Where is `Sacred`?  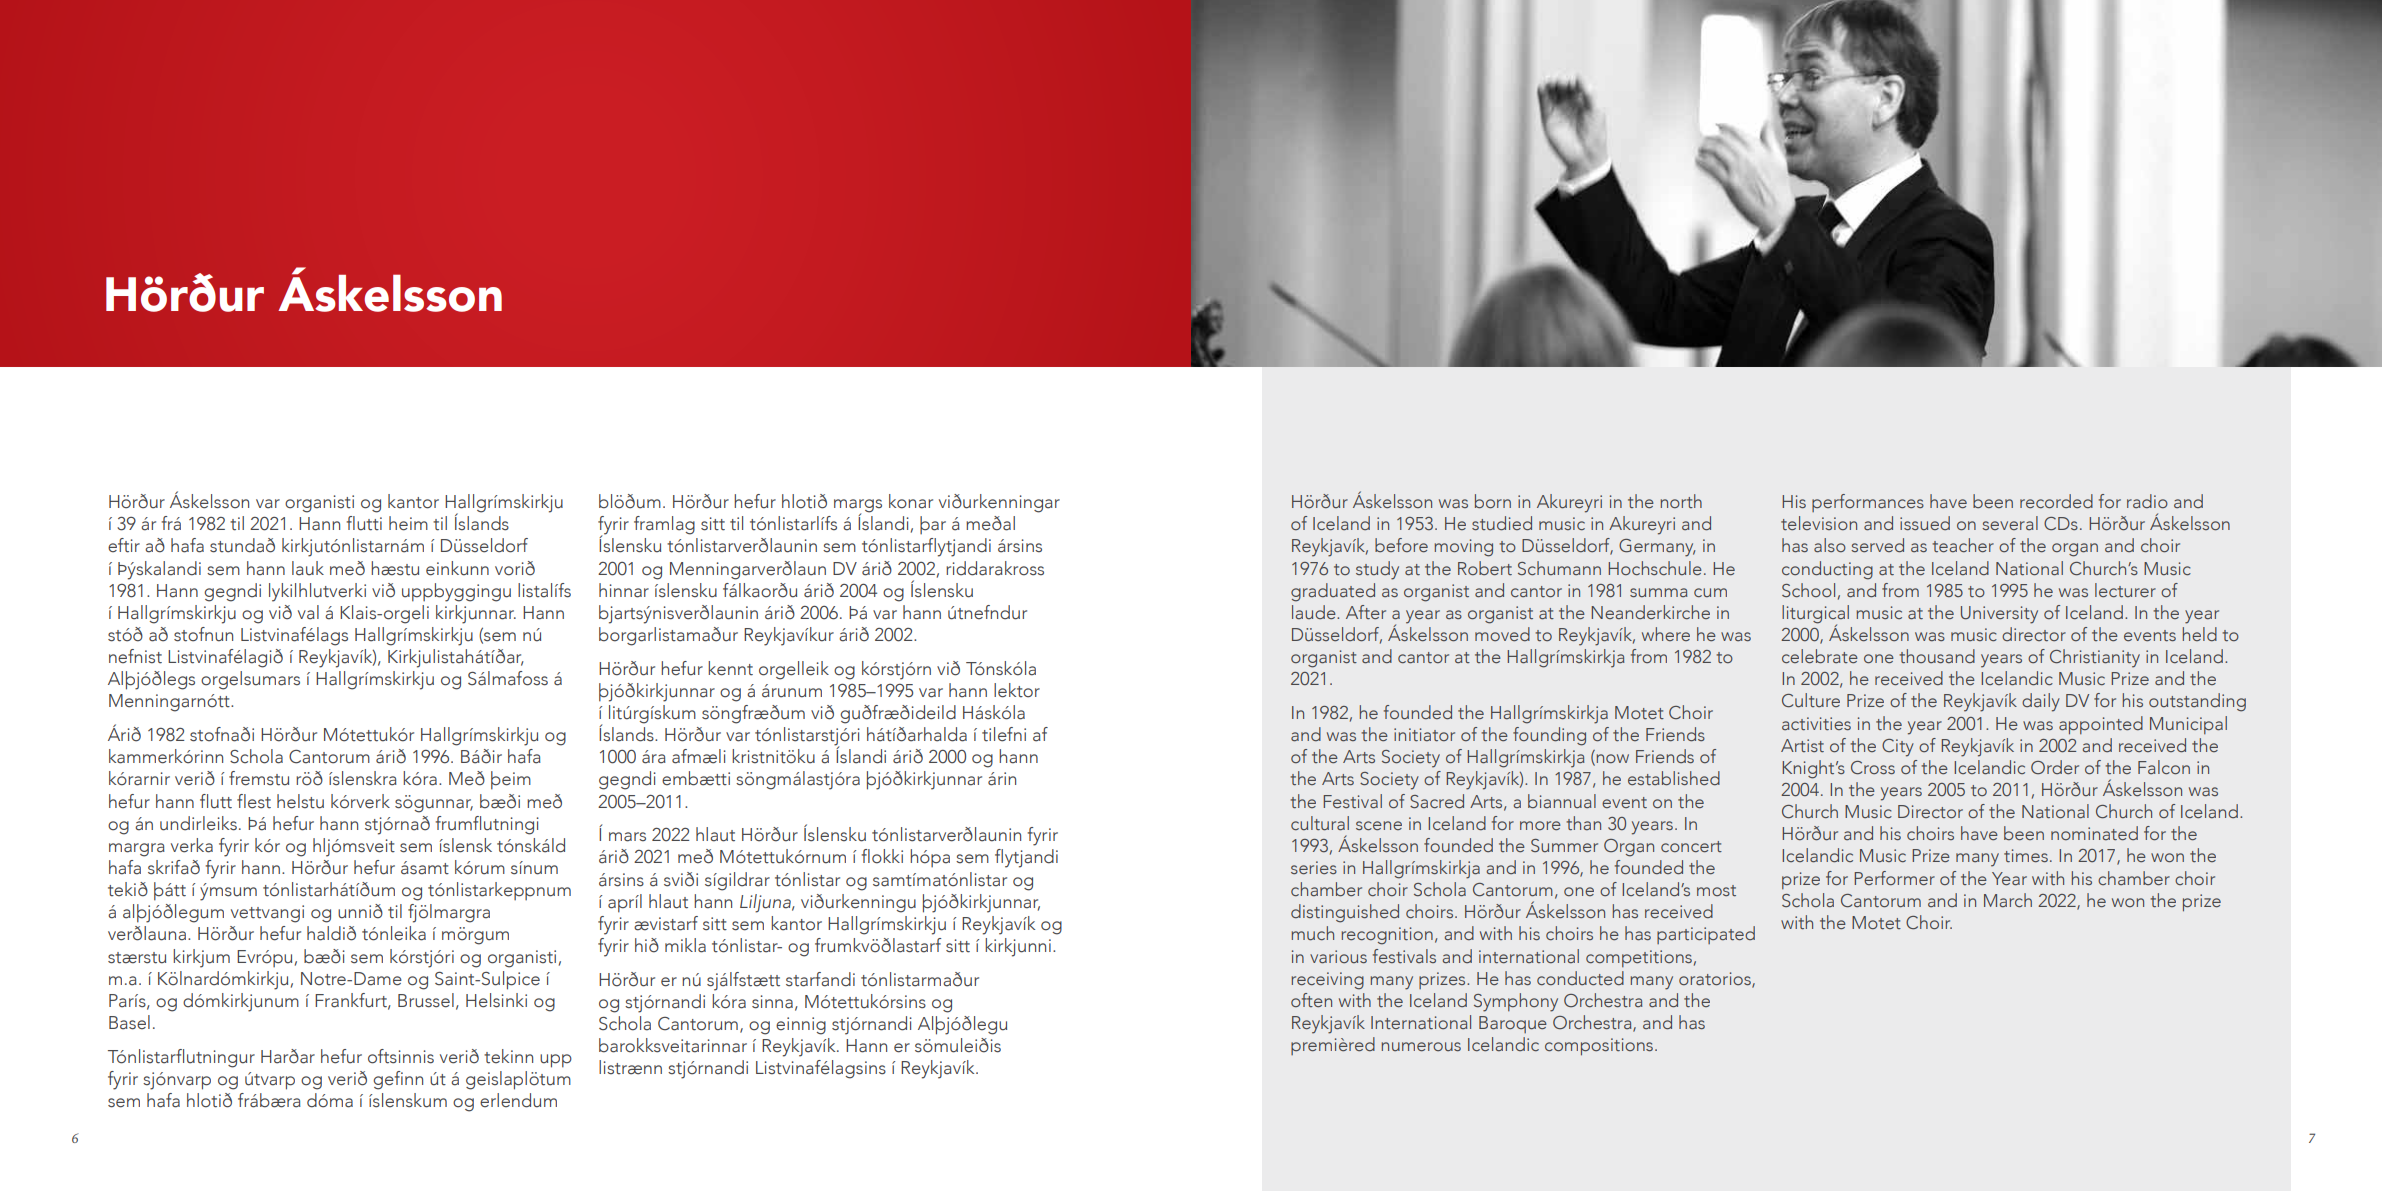 Sacred is located at coordinates (1437, 801).
